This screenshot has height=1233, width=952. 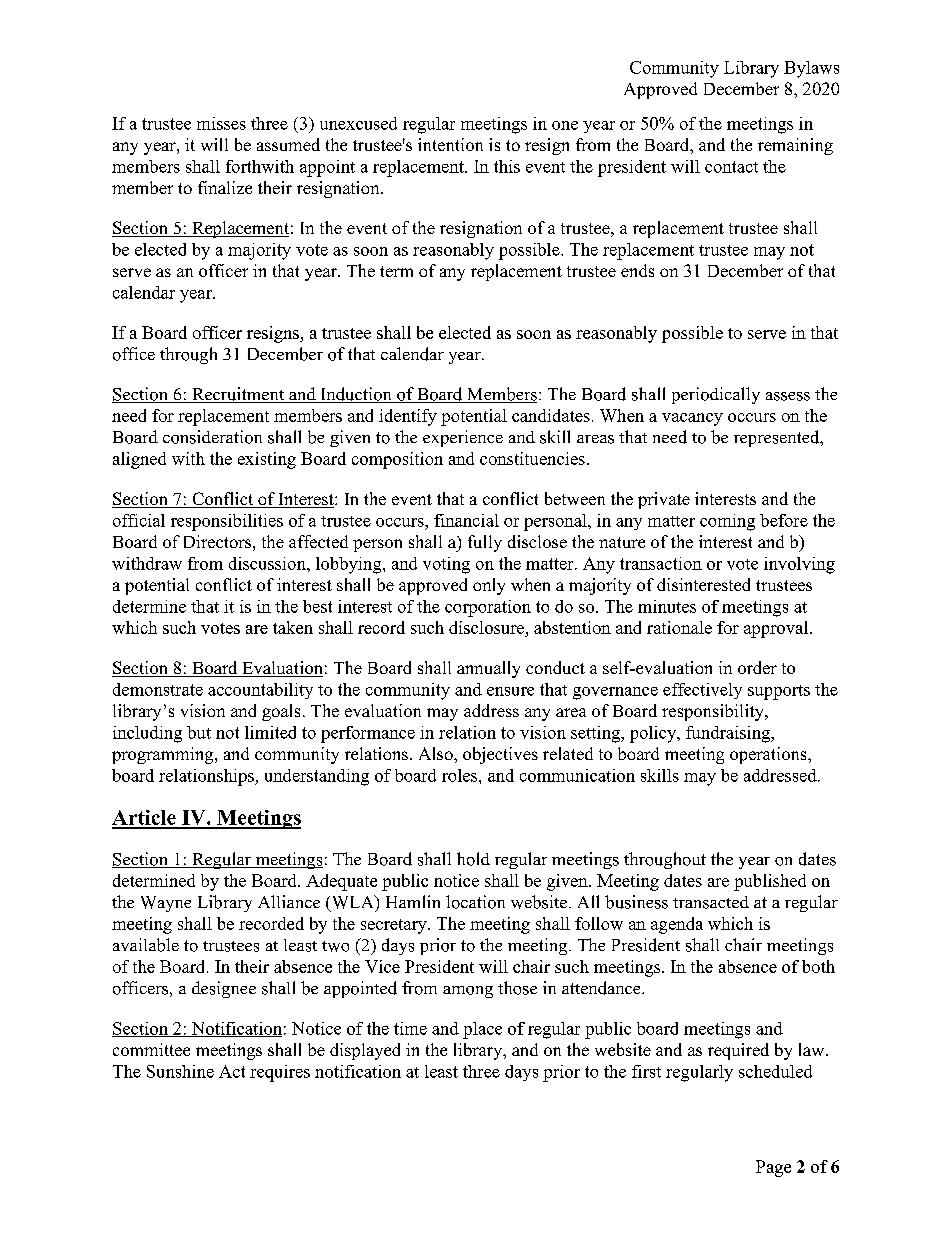 What do you see at coordinates (769, 755) in the screenshot?
I see `operations` at bounding box center [769, 755].
